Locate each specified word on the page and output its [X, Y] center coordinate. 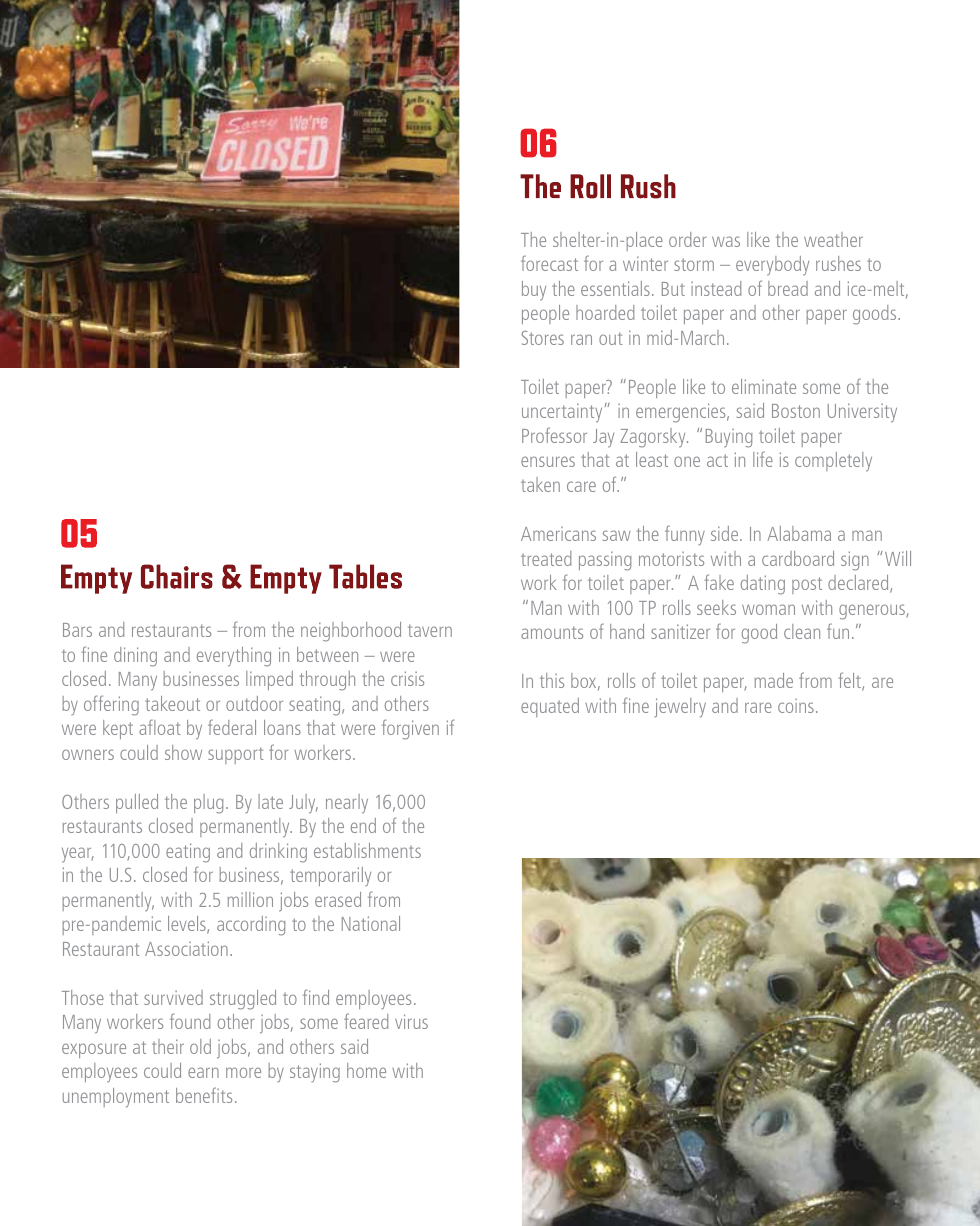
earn [203, 1072]
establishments [367, 850]
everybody [772, 266]
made [774, 680]
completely [833, 462]
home [366, 1070]
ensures [548, 461]
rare [758, 707]
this [552, 680]
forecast [549, 263]
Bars [77, 630]
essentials [615, 288]
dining [135, 657]
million [250, 899]
